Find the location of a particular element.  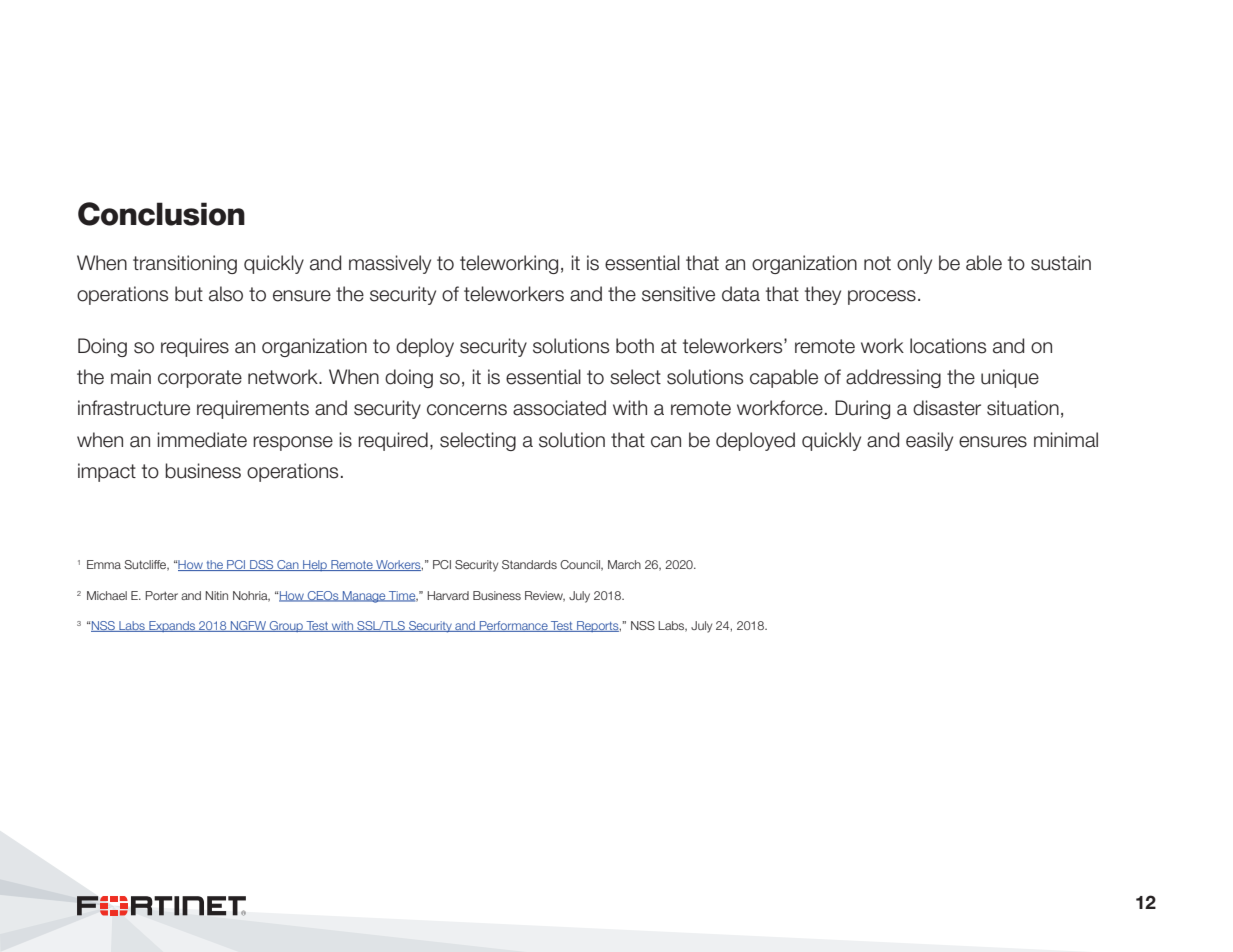

associated is located at coordinates (559, 408).
